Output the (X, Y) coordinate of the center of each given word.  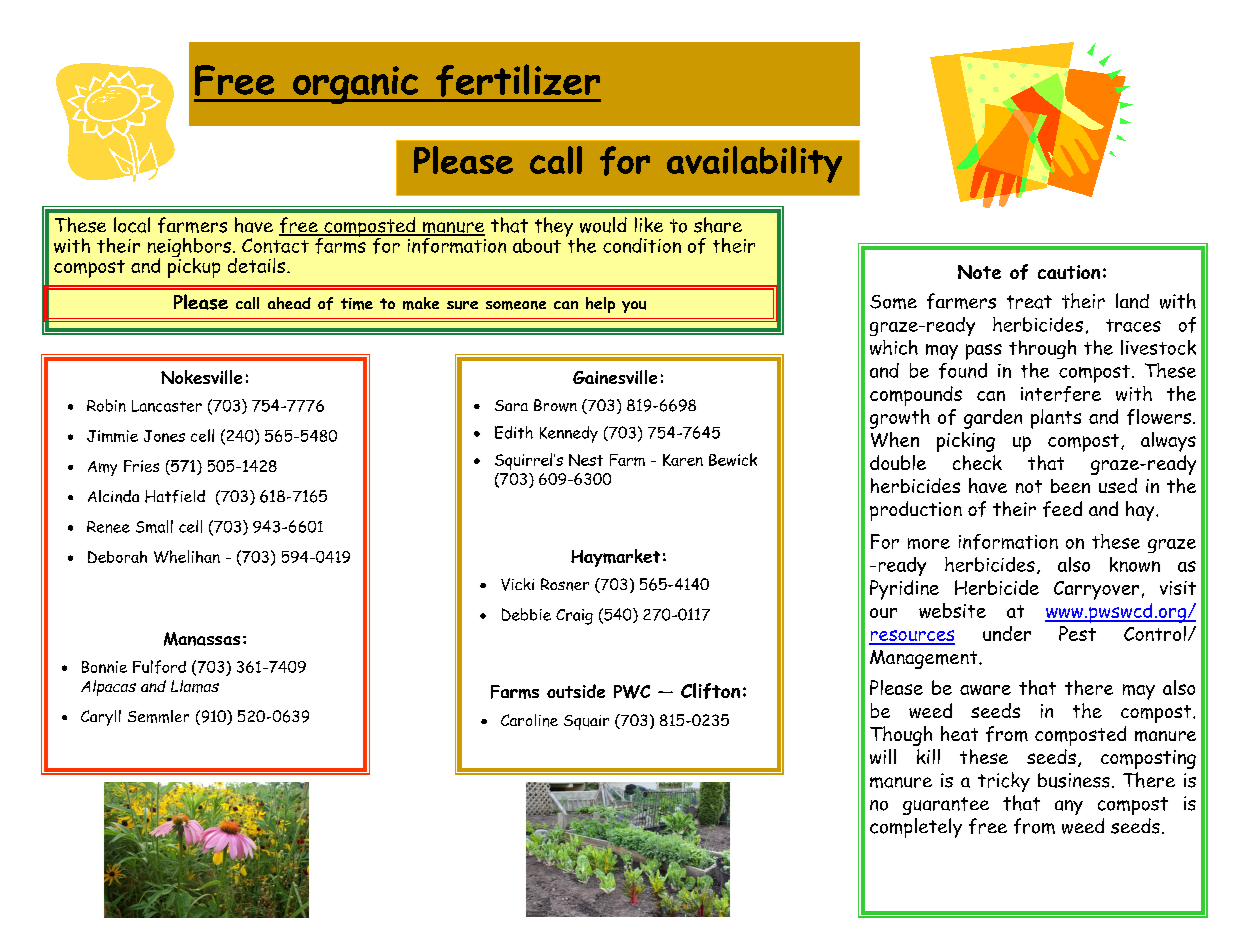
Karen (683, 460)
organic (355, 85)
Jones (164, 436)
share (718, 225)
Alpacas (108, 688)
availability (754, 164)
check (977, 462)
